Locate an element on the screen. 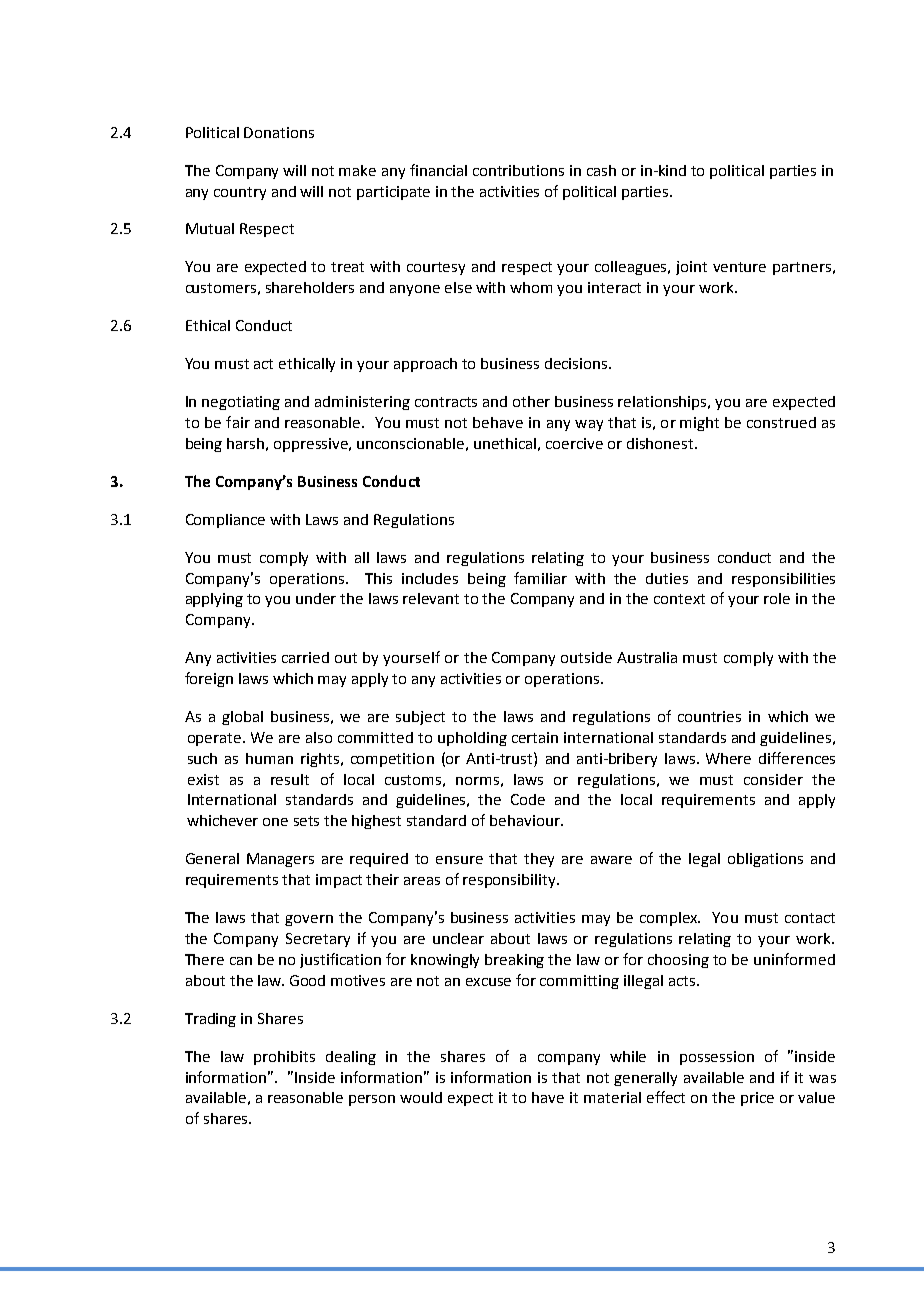  role is located at coordinates (777, 598).
